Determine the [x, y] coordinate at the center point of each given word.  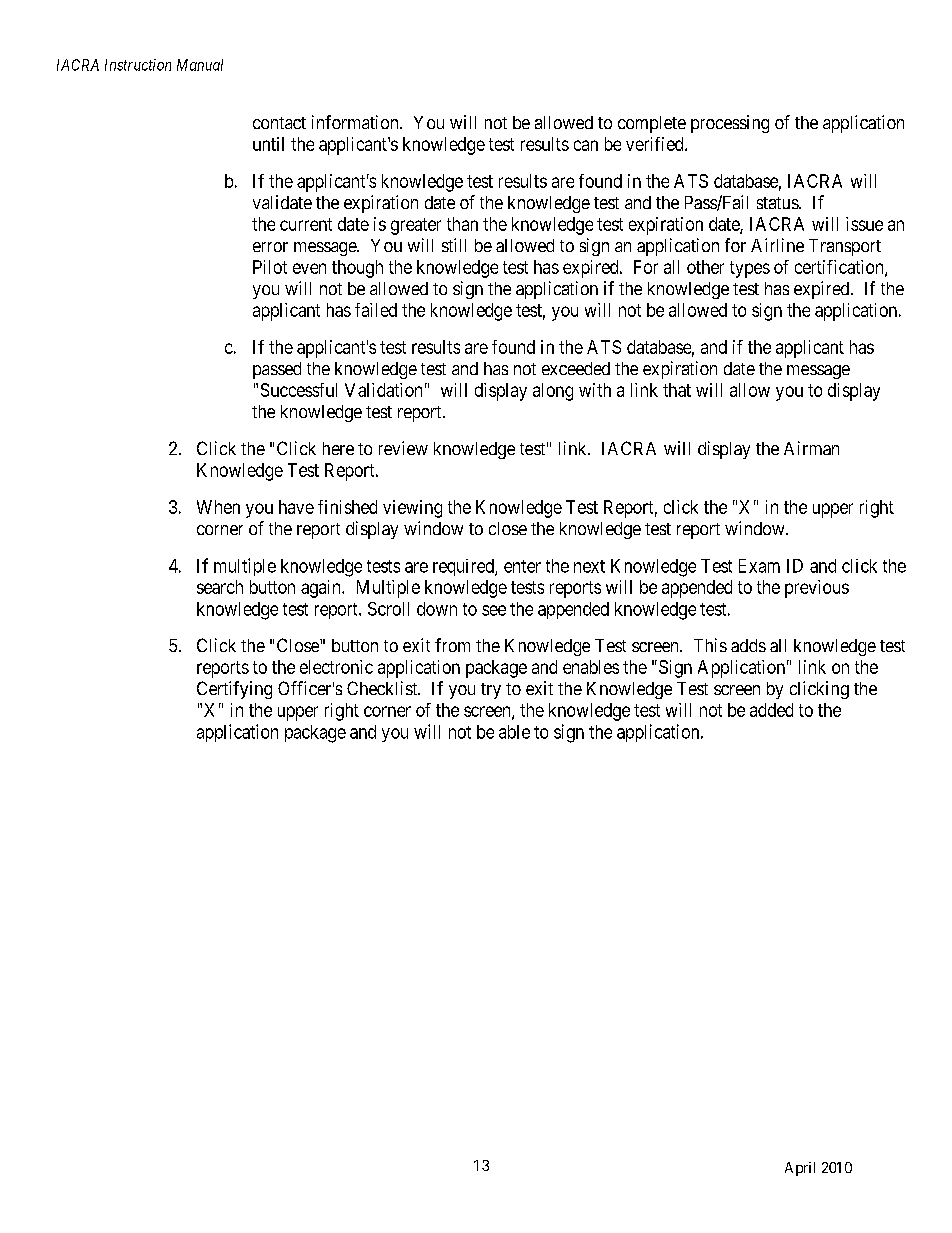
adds [748, 645]
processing [730, 124]
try [491, 691]
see [494, 610]
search [220, 587]
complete [652, 124]
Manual [200, 65]
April [800, 1169]
